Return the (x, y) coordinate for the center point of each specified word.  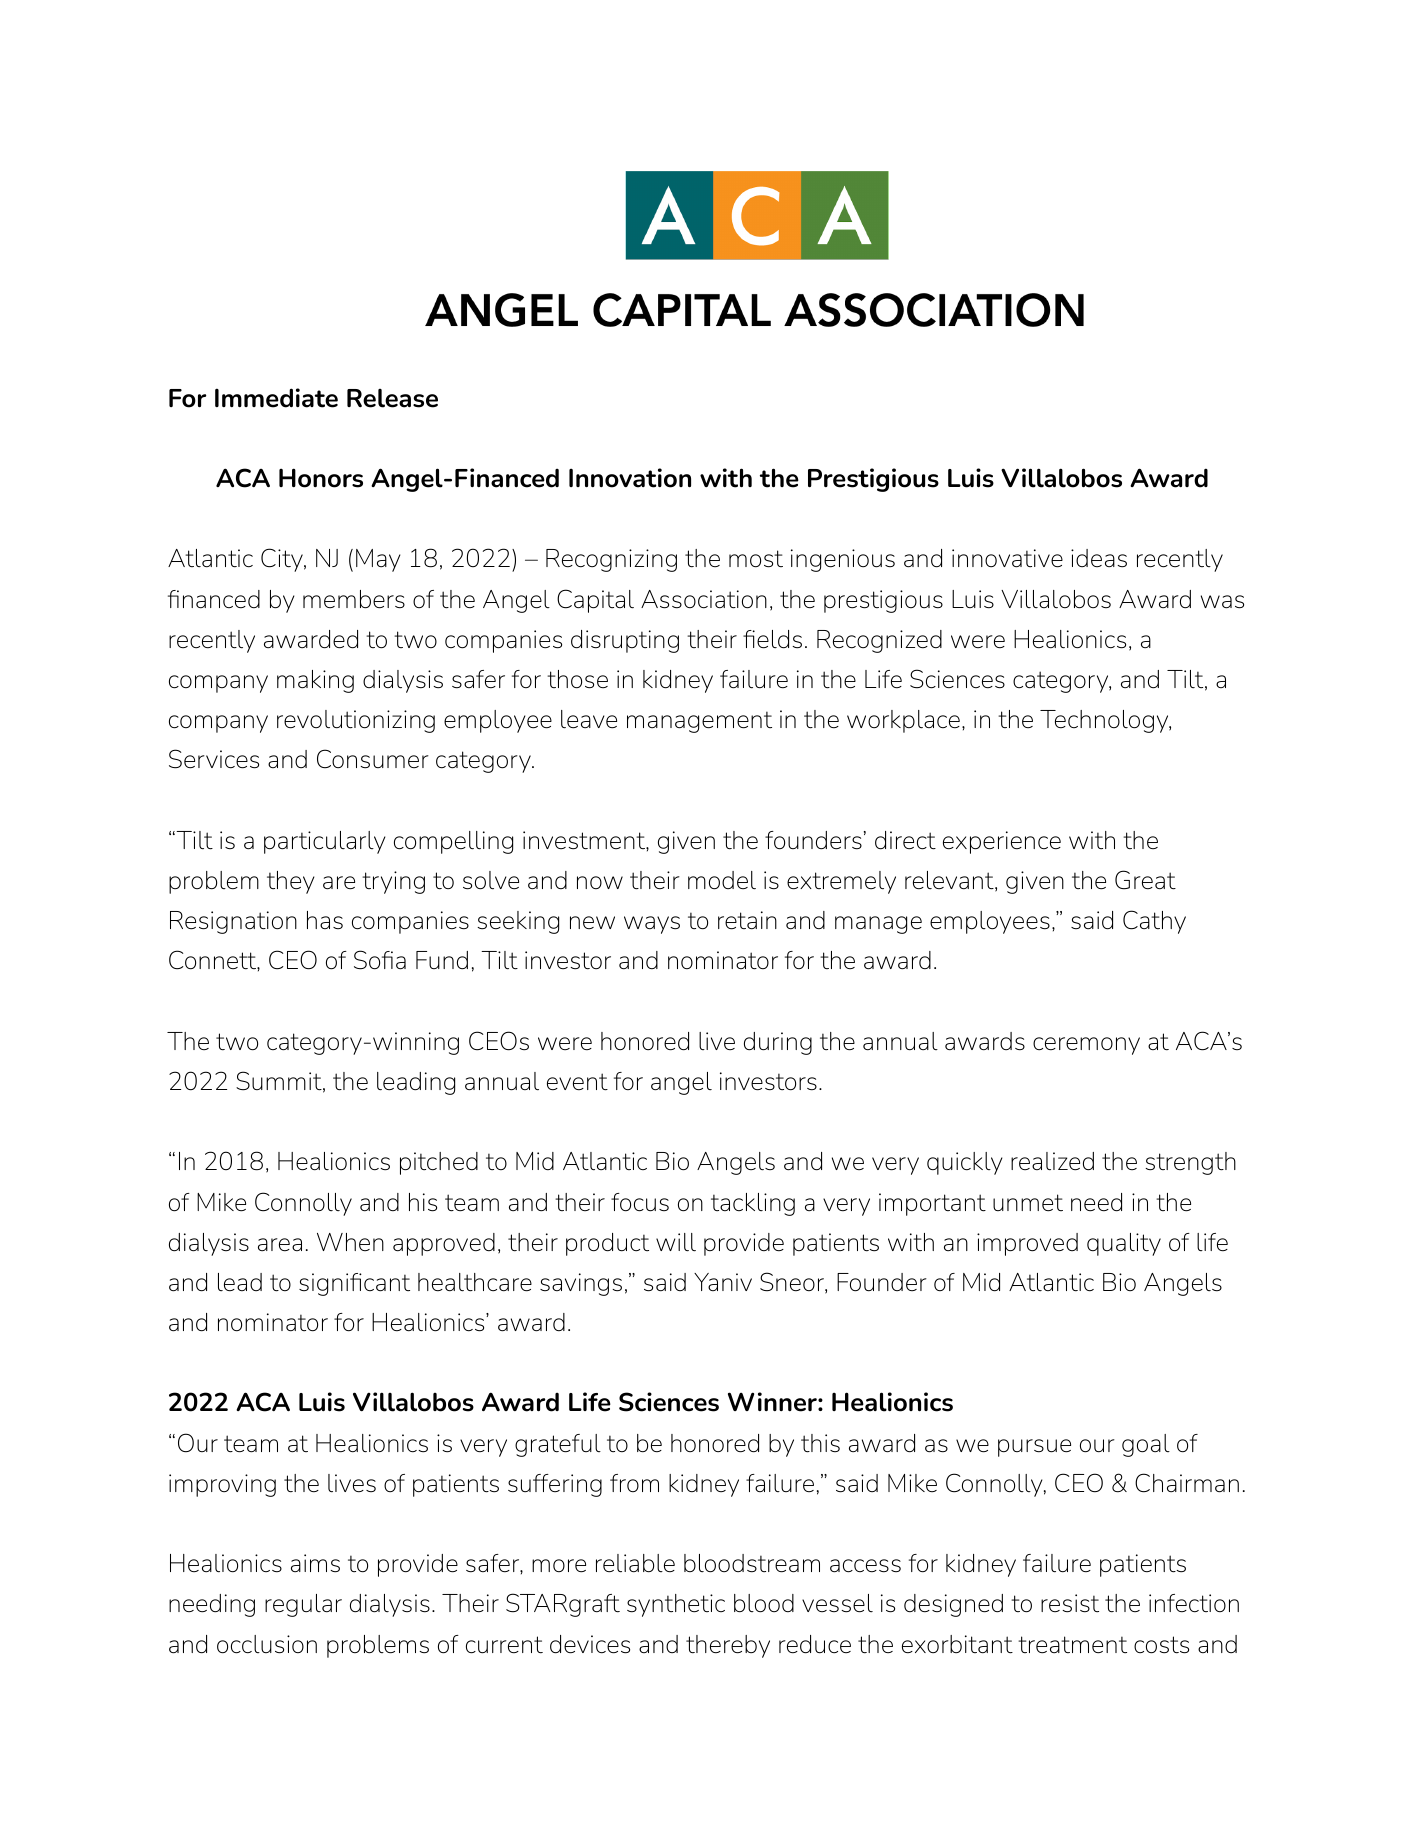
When (350, 1242)
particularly (325, 842)
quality (1124, 1244)
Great (1145, 880)
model (722, 880)
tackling (753, 1204)
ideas (1099, 558)
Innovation (630, 478)
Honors (321, 478)
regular (303, 1605)
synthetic (676, 1605)
